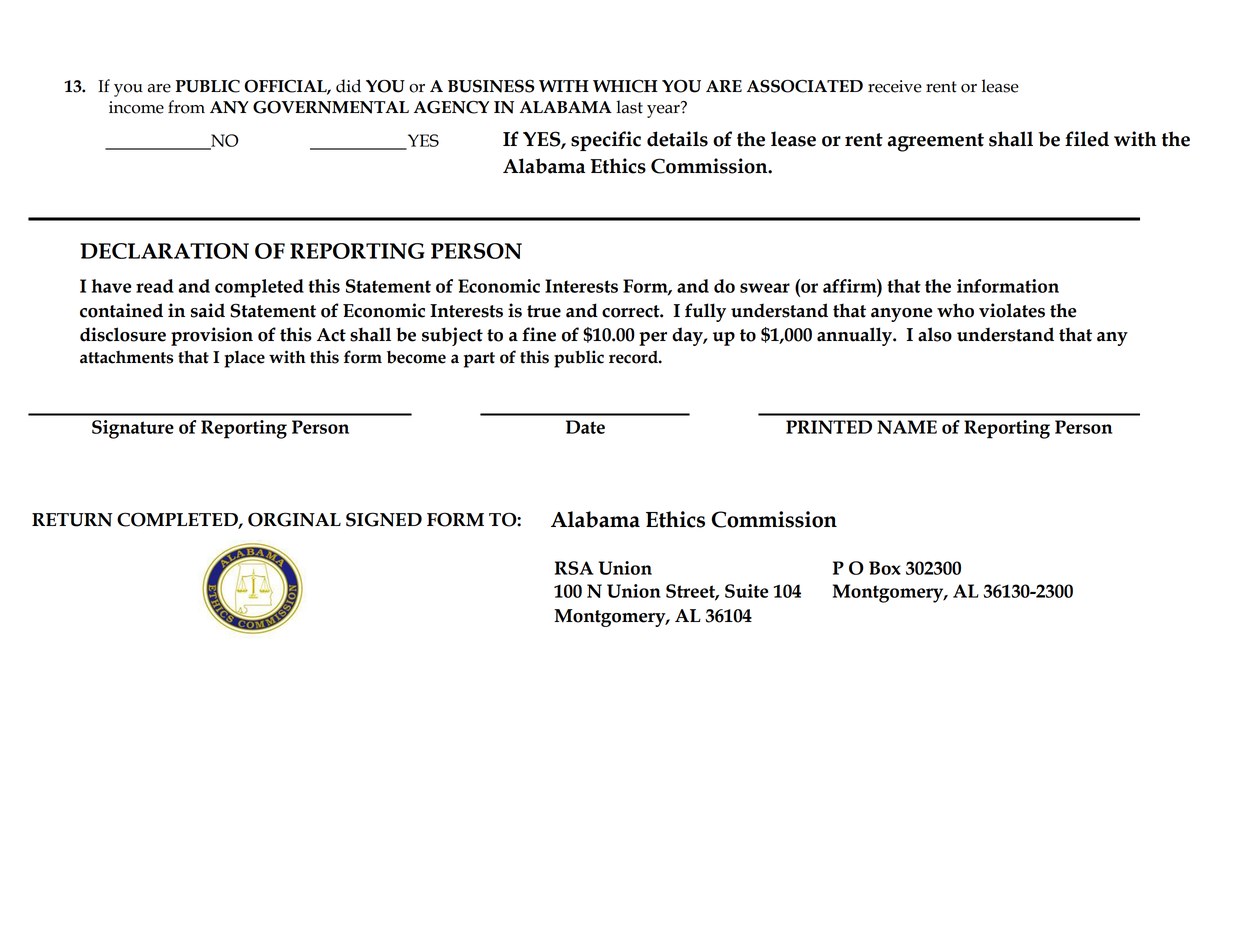 This page has width=1233, height=952. I want to click on Box, so click(885, 568).
